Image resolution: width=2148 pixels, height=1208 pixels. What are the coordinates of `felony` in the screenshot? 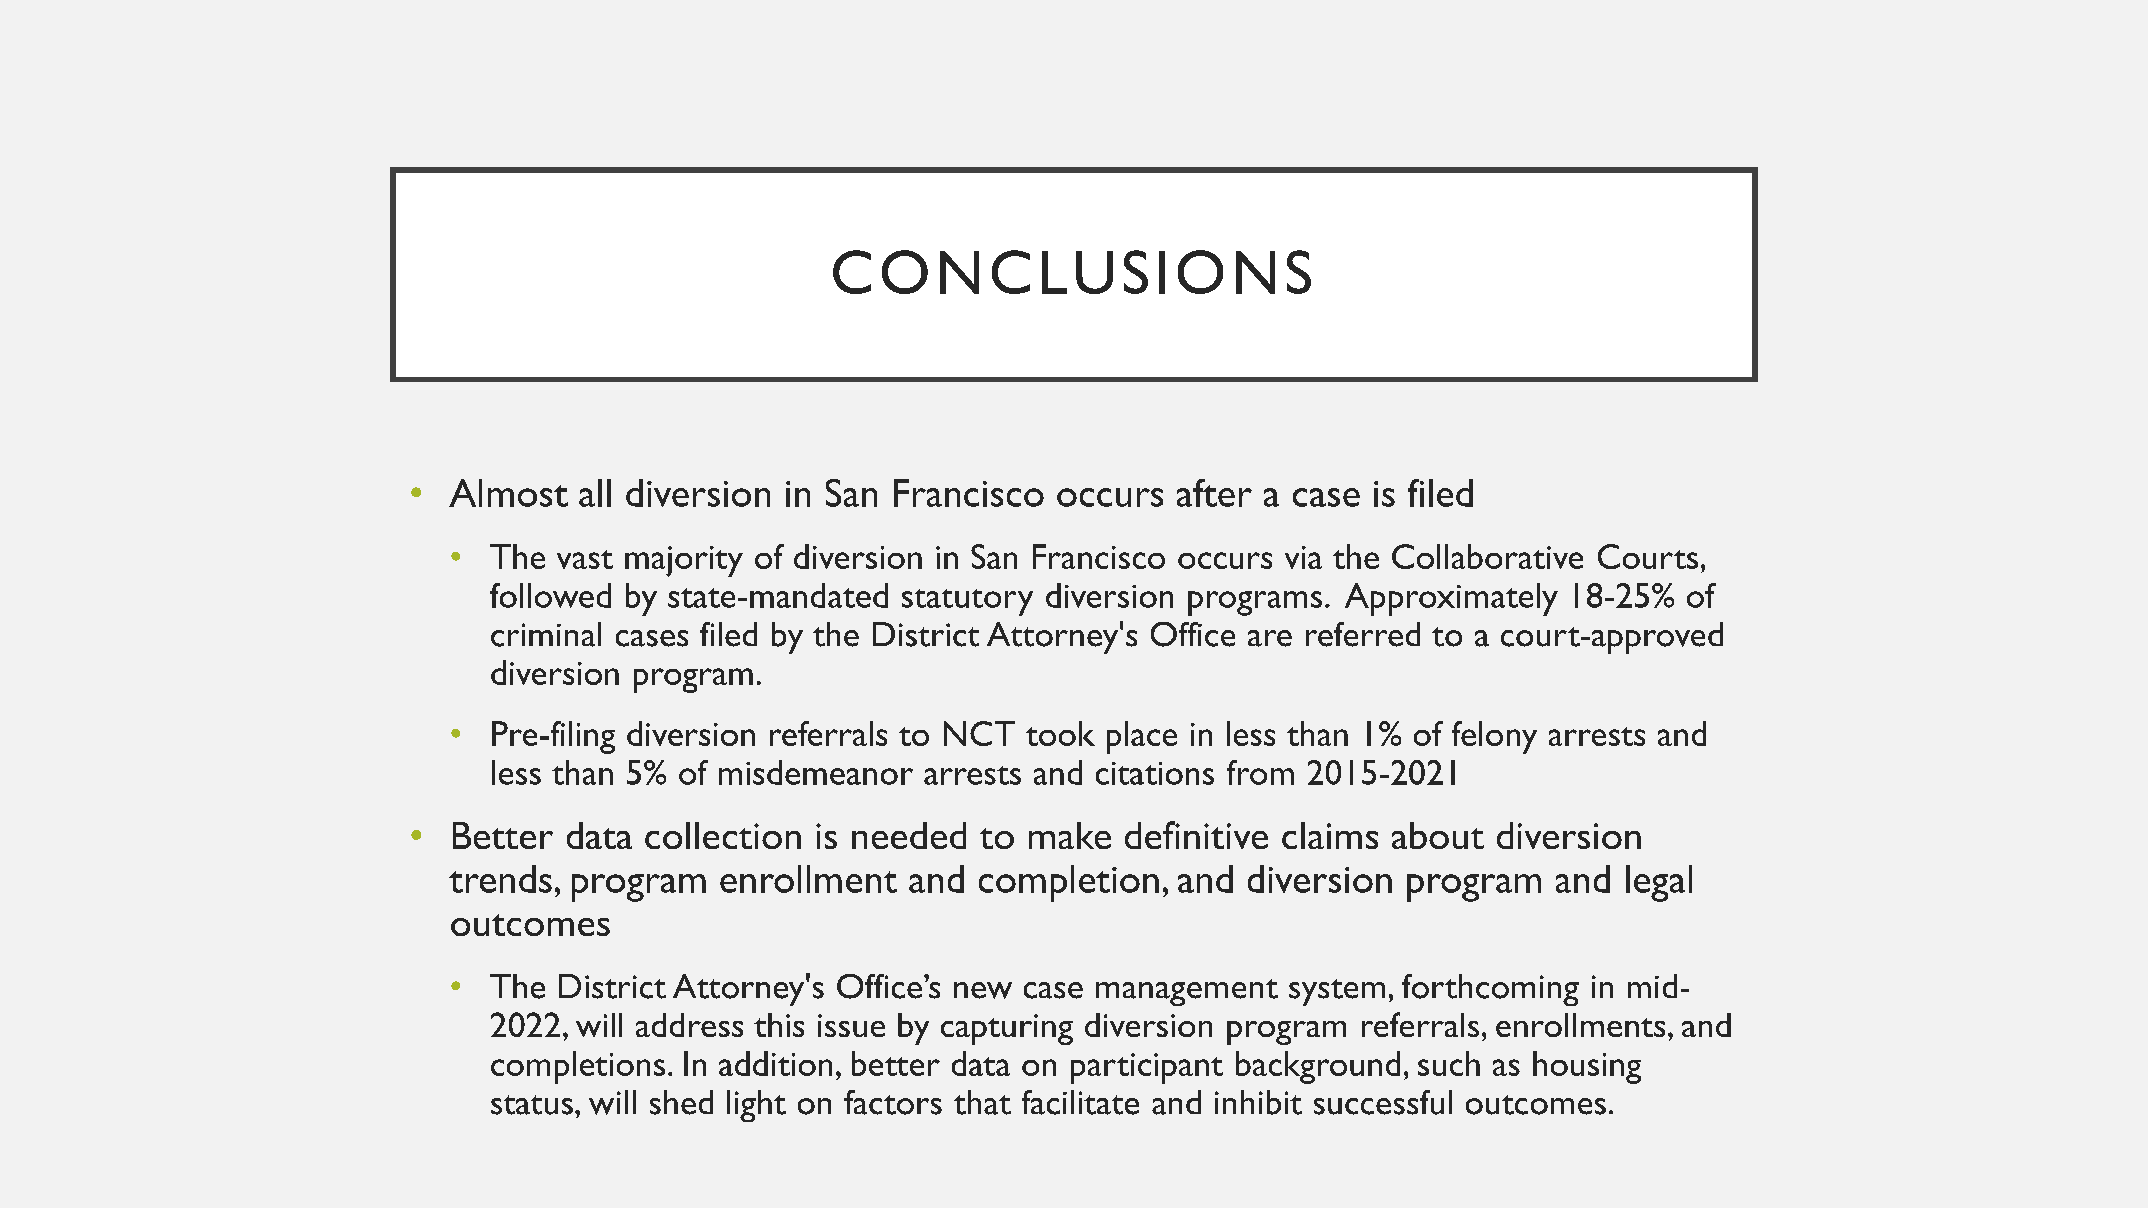 It's located at (1494, 737).
